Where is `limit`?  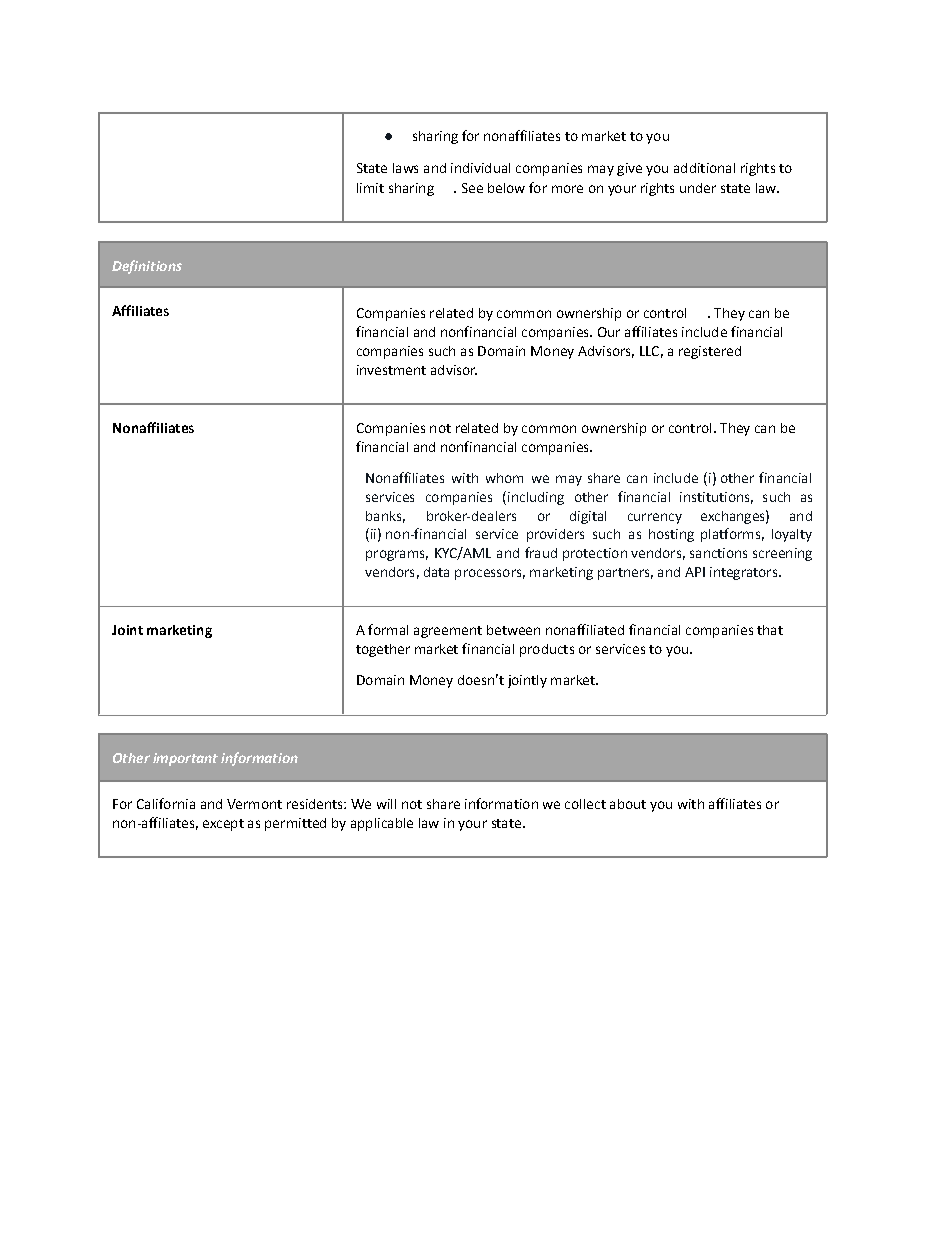
limit is located at coordinates (370, 188).
